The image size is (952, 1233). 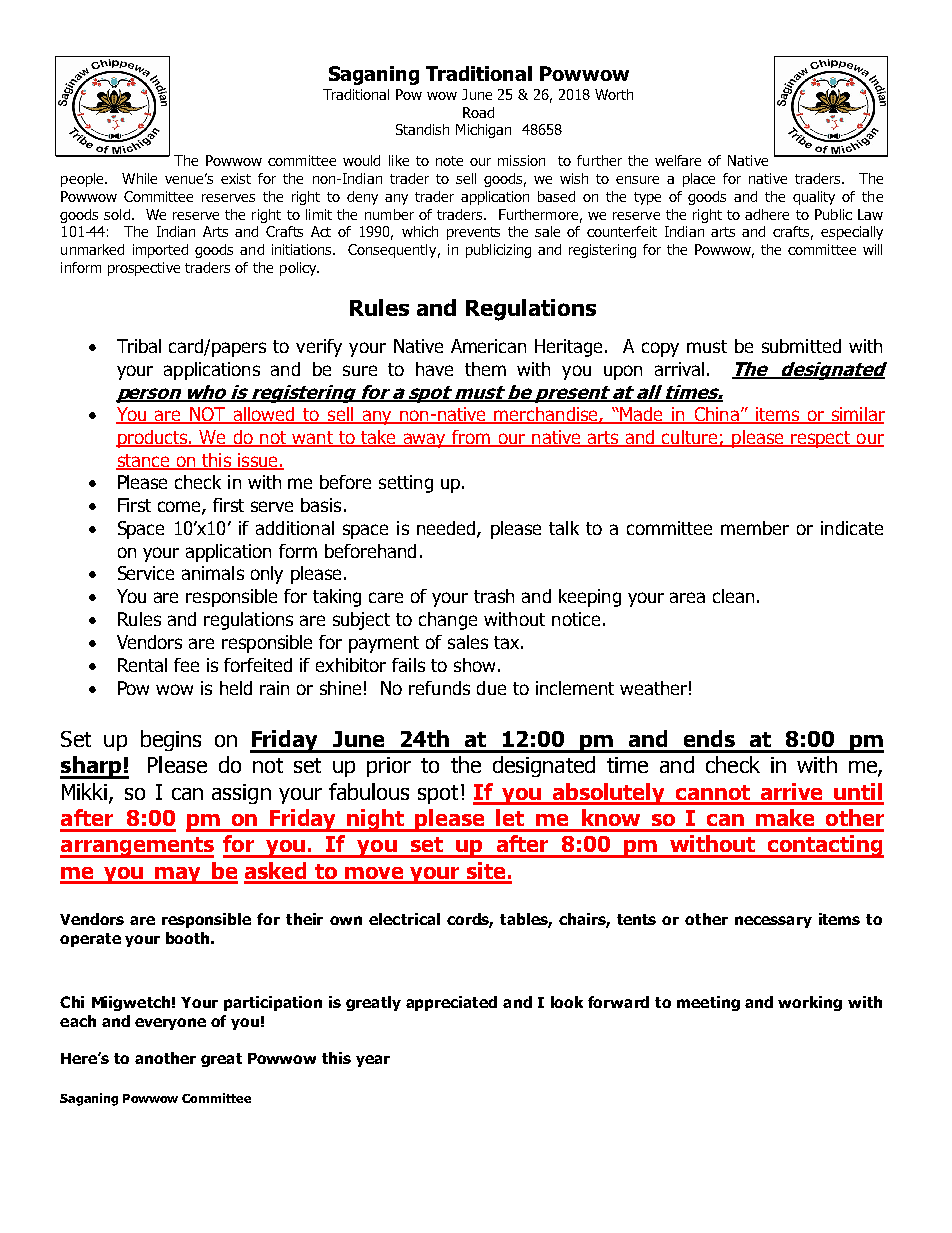 I want to click on trash, so click(x=494, y=596).
